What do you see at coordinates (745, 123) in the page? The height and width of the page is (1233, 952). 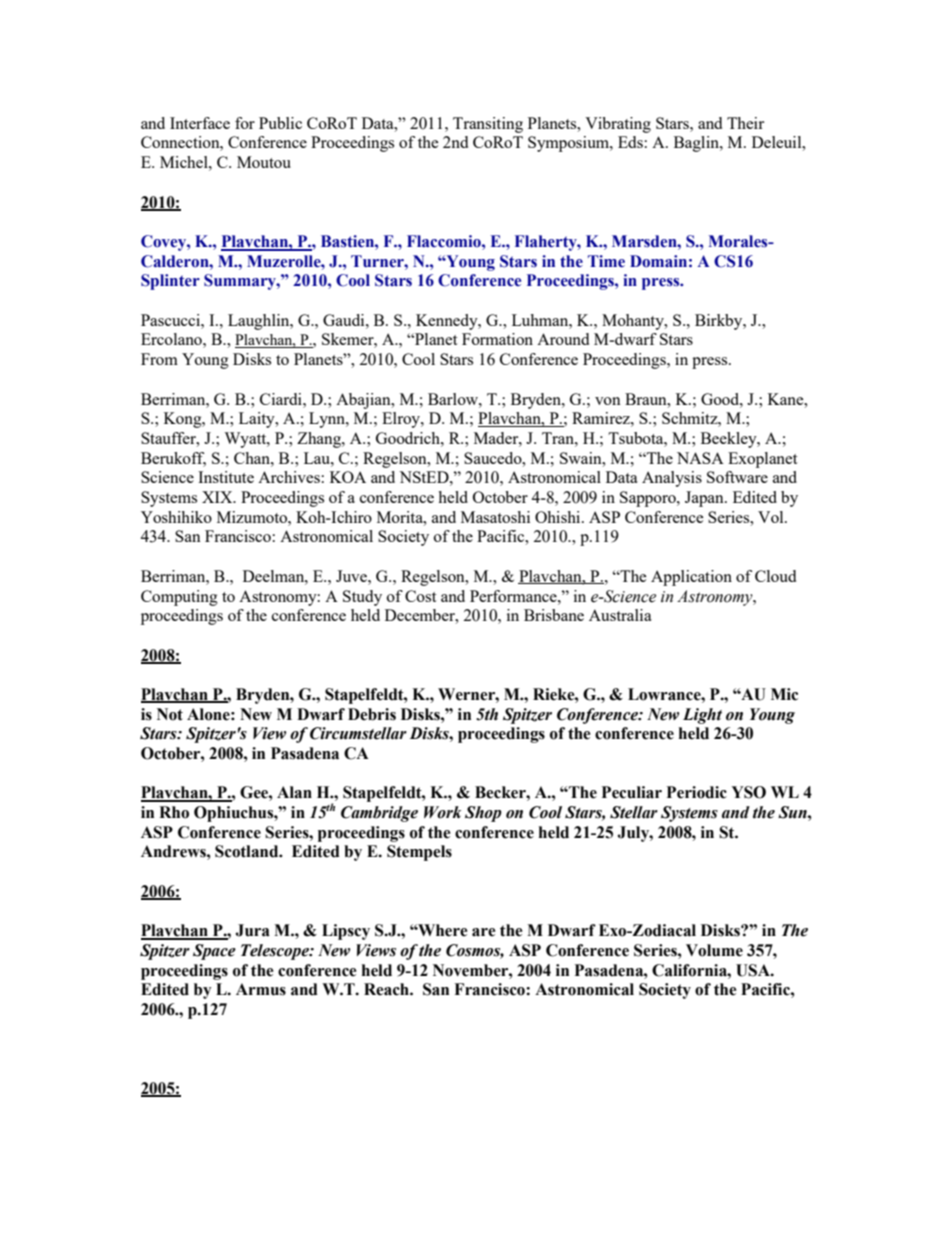 I see `Their` at bounding box center [745, 123].
